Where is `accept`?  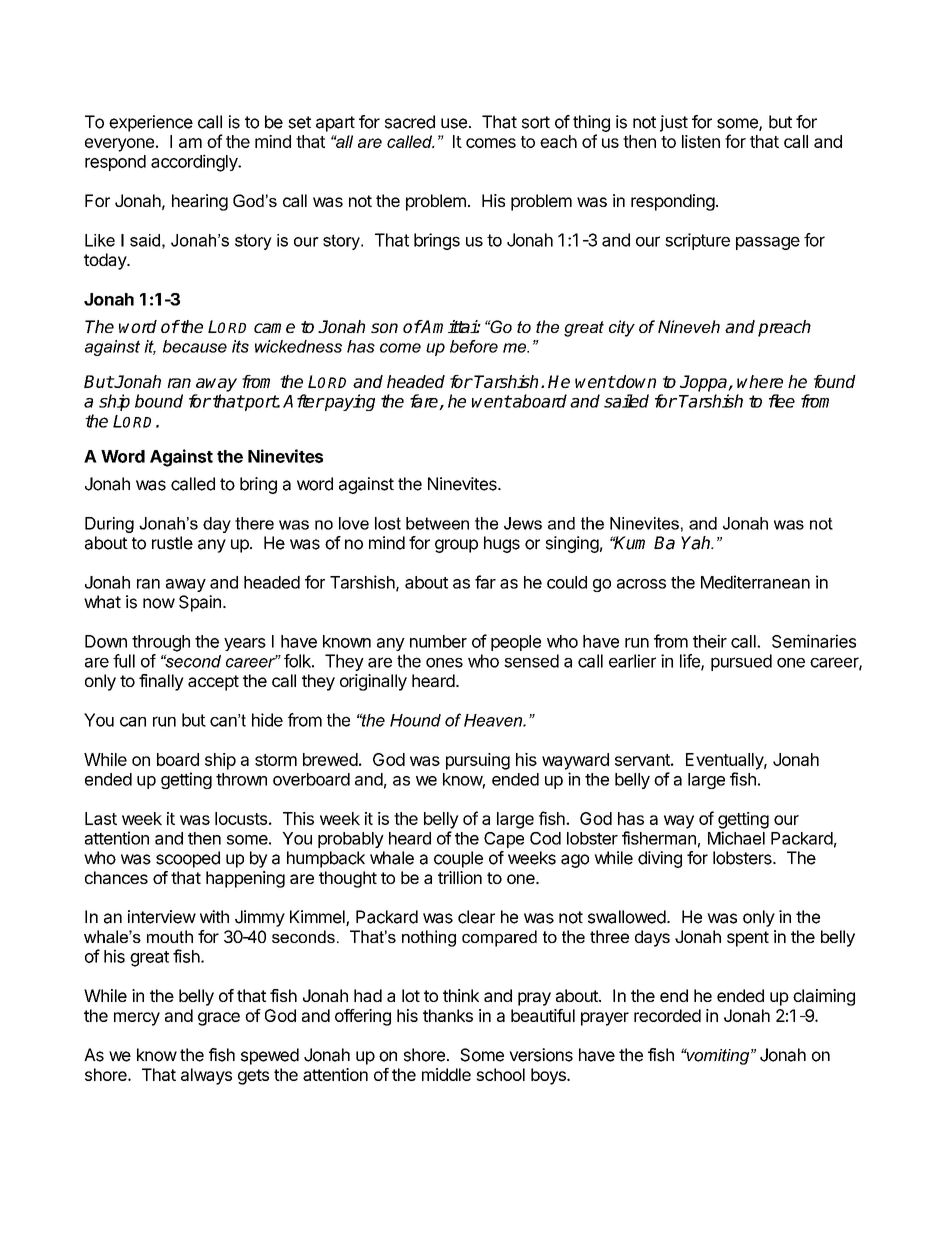 accept is located at coordinates (213, 683).
